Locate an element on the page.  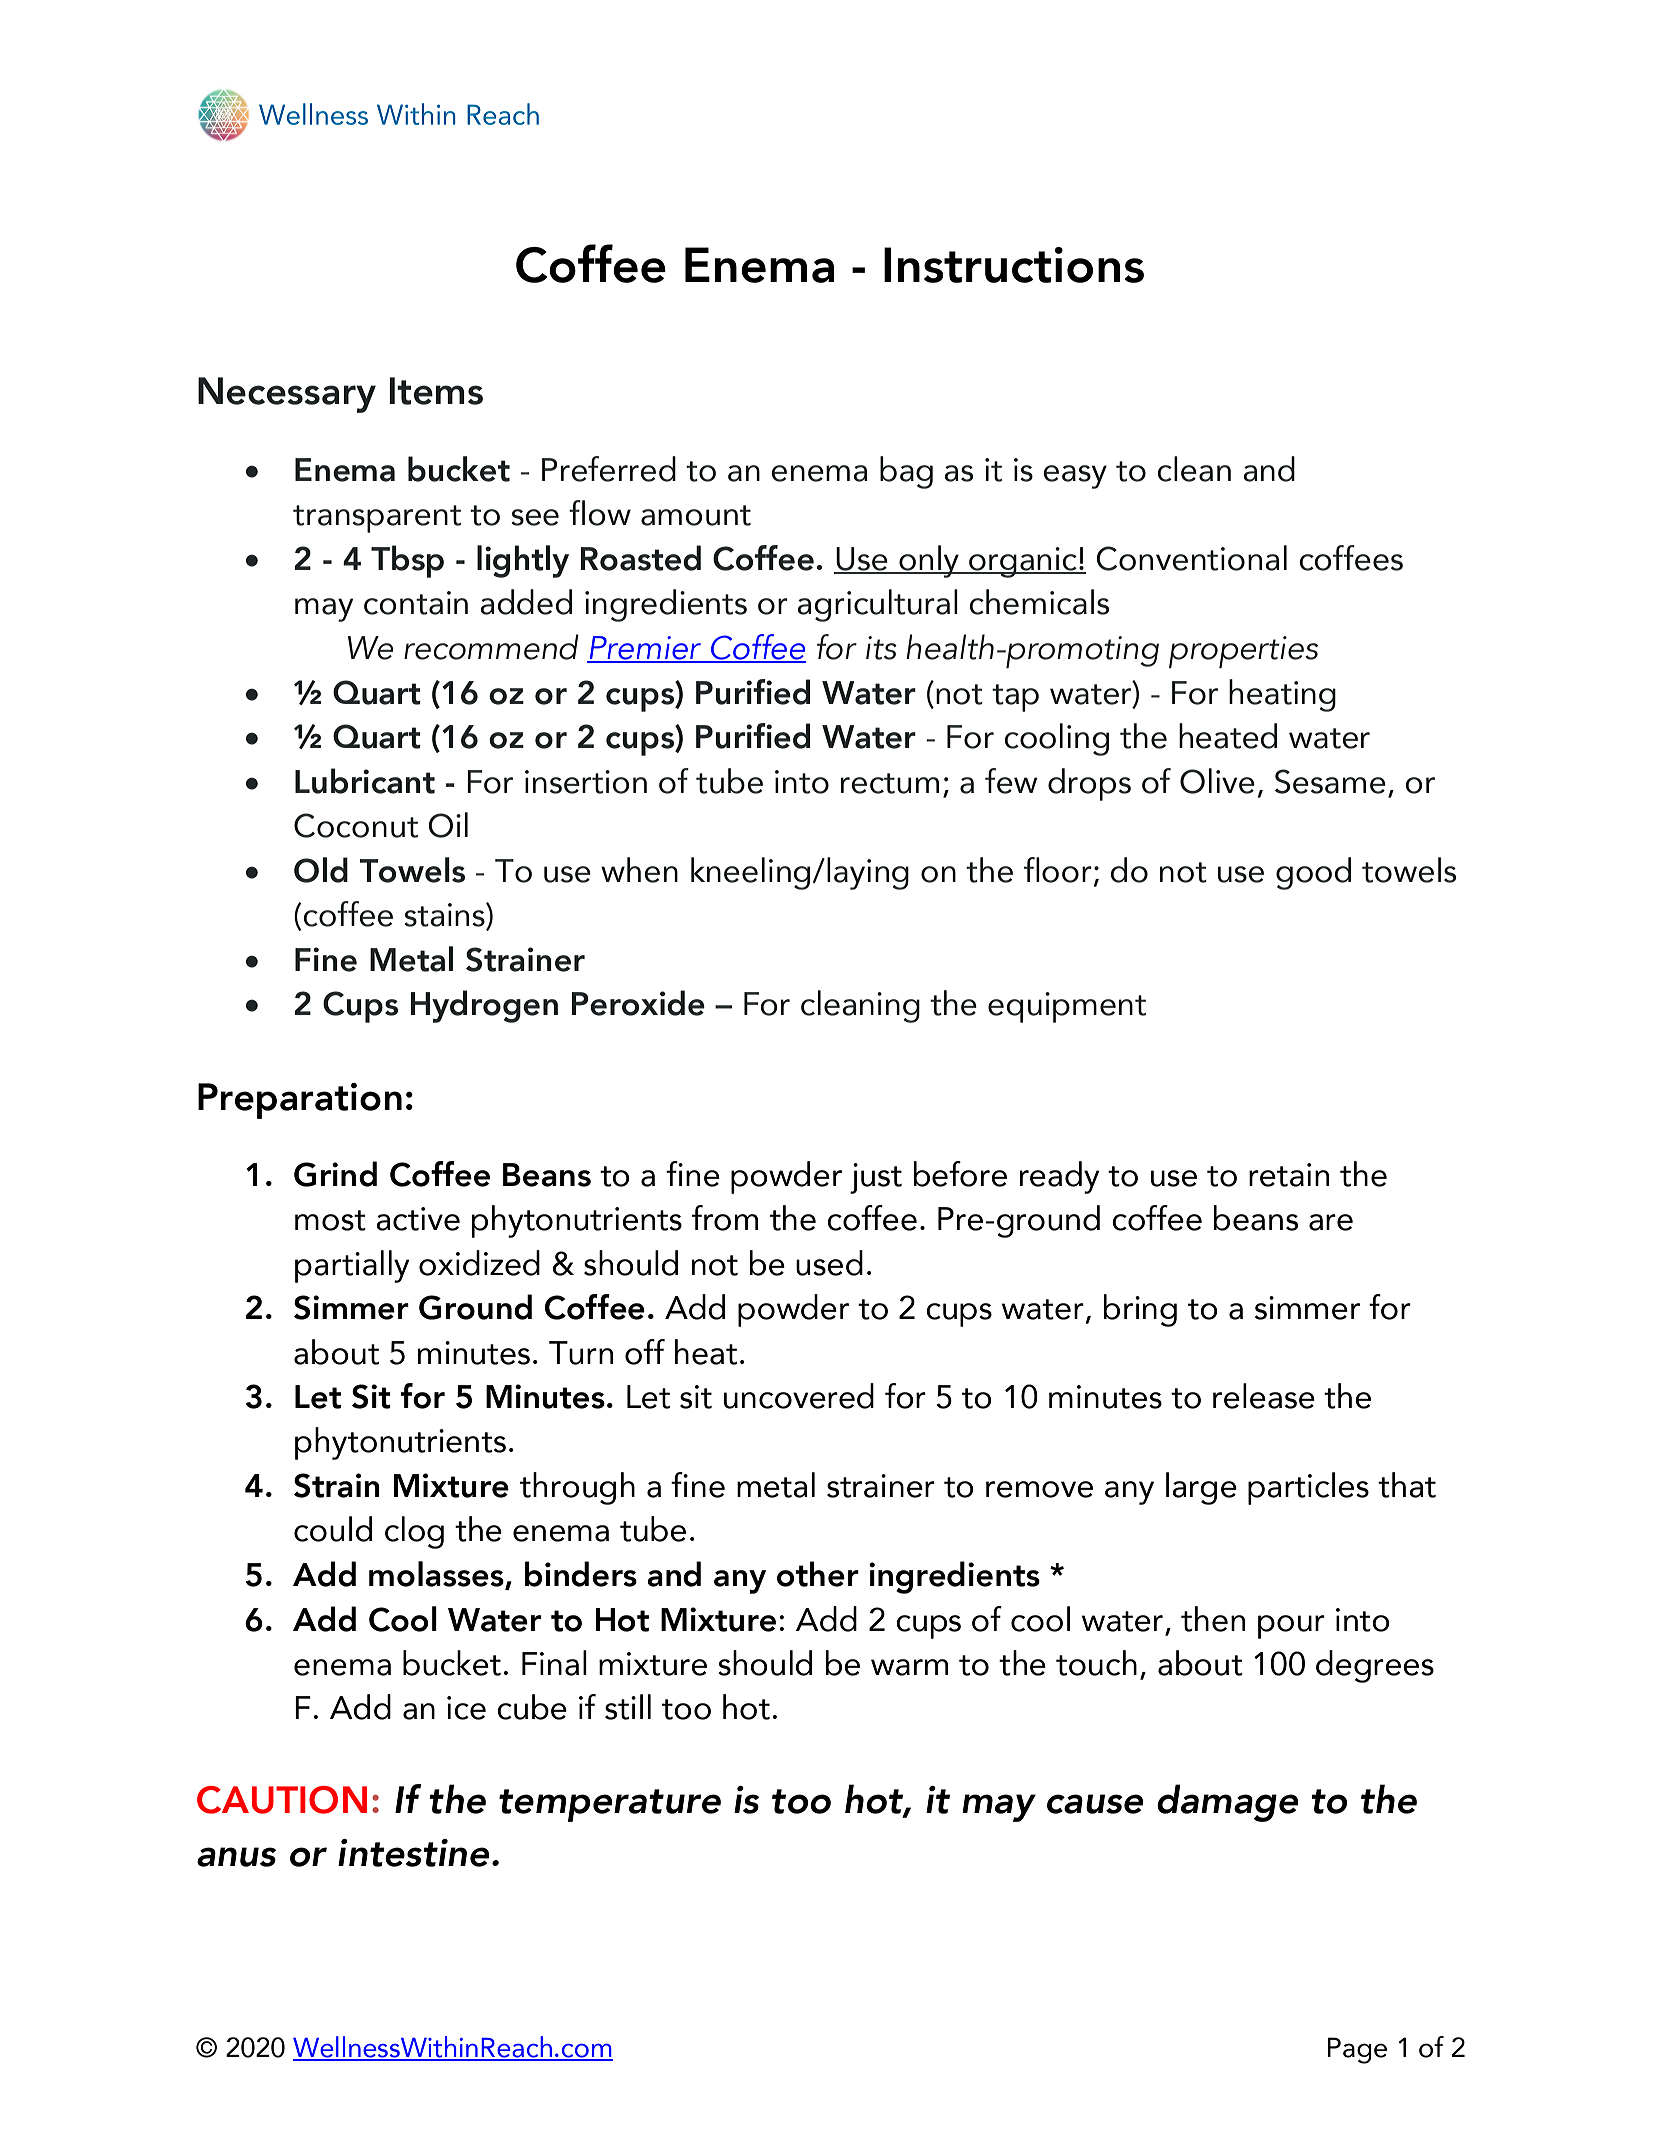
temperature is located at coordinates (610, 1805).
